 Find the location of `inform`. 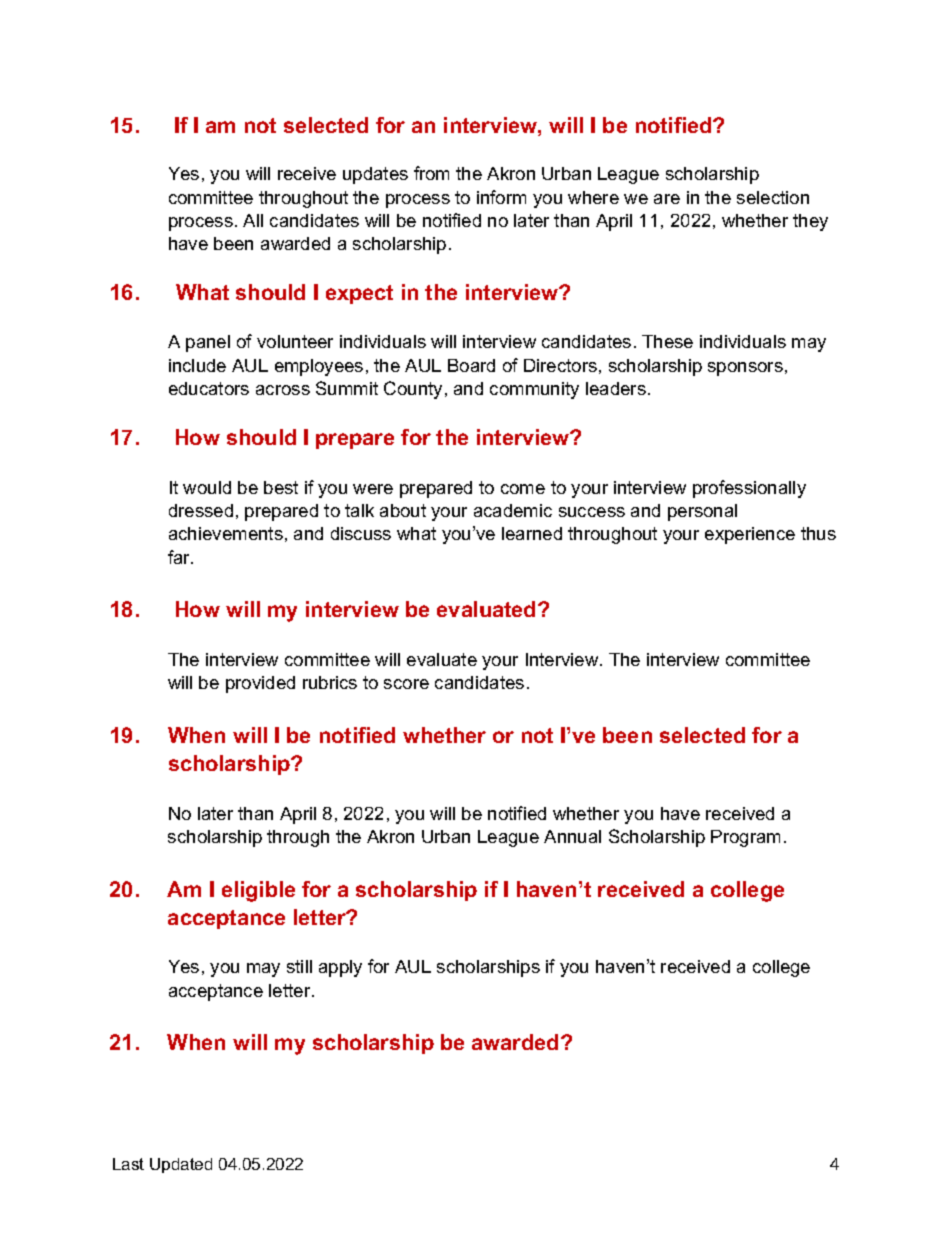

inform is located at coordinates (501, 197).
